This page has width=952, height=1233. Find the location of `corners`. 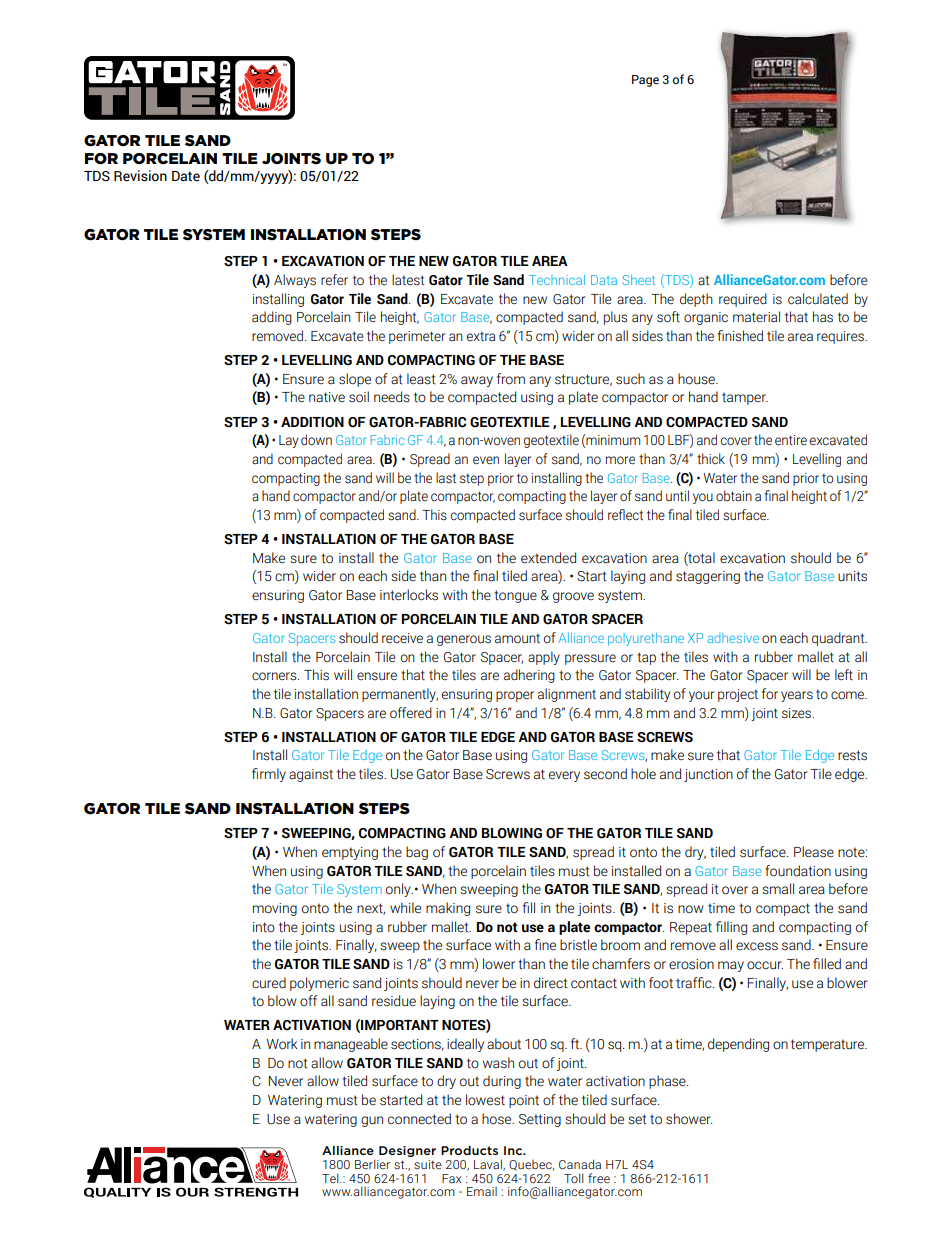

corners is located at coordinates (275, 676).
